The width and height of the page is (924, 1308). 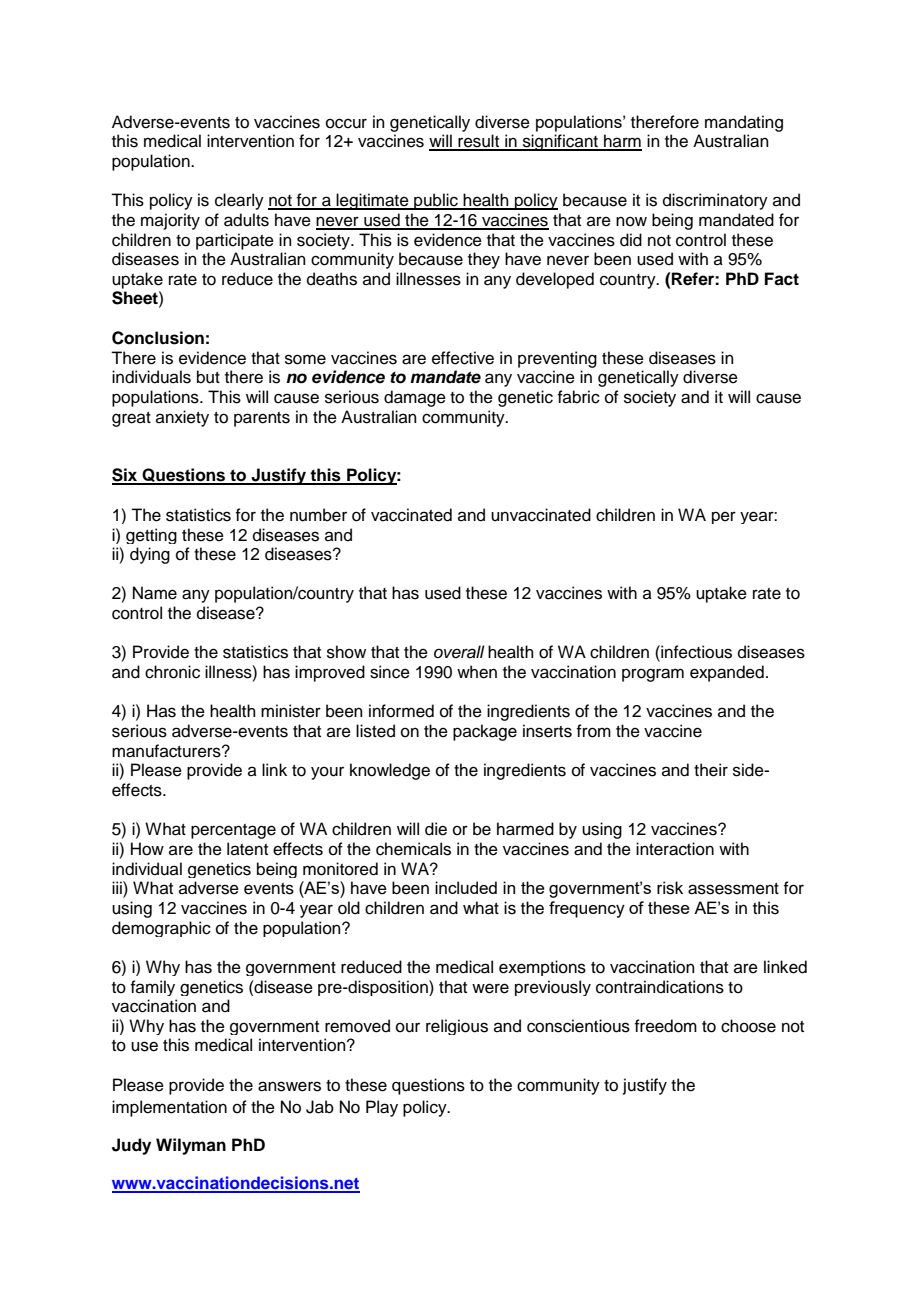 What do you see at coordinates (172, 672) in the page?
I see `chronic` at bounding box center [172, 672].
